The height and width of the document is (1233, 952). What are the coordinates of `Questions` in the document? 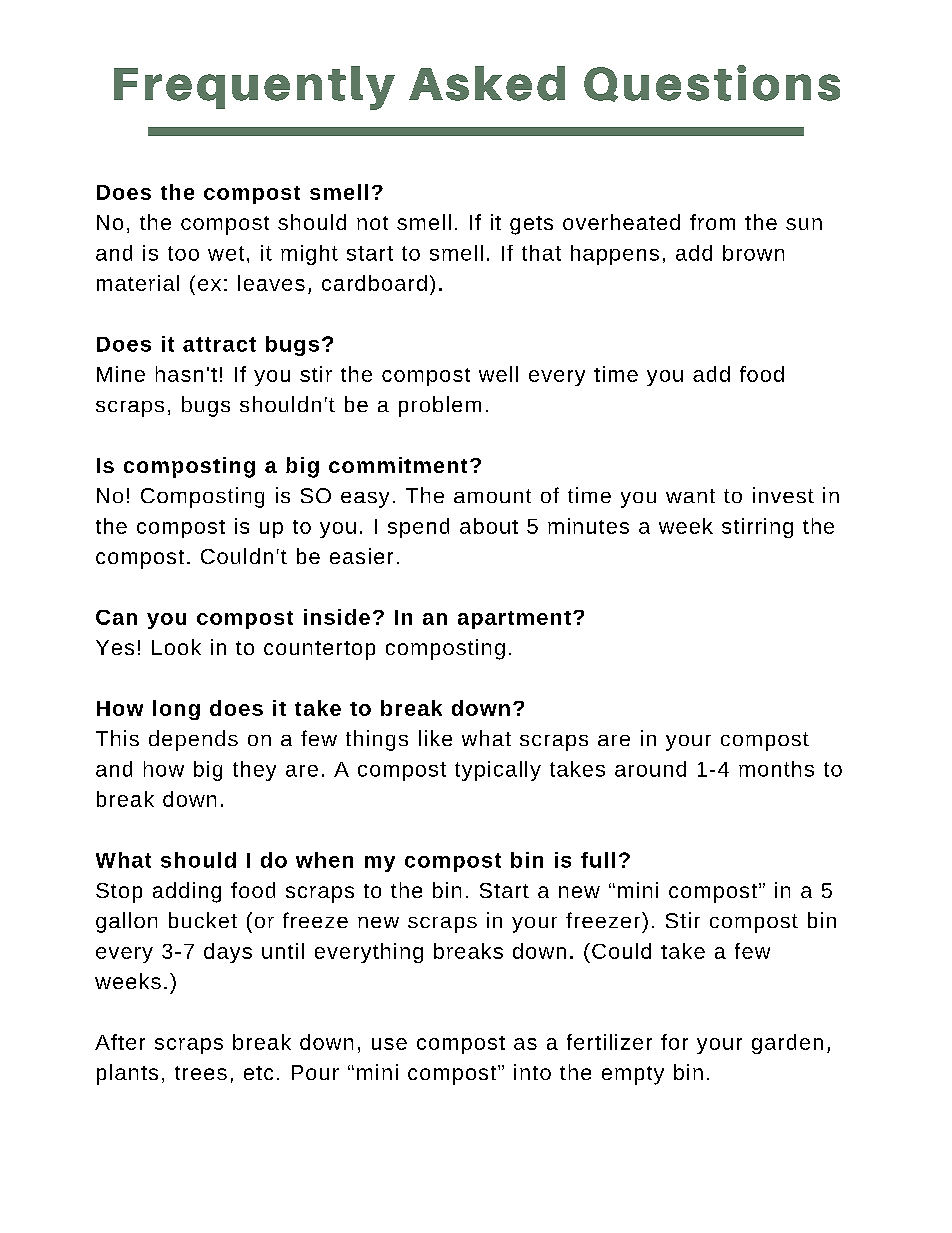 It's located at (712, 83).
